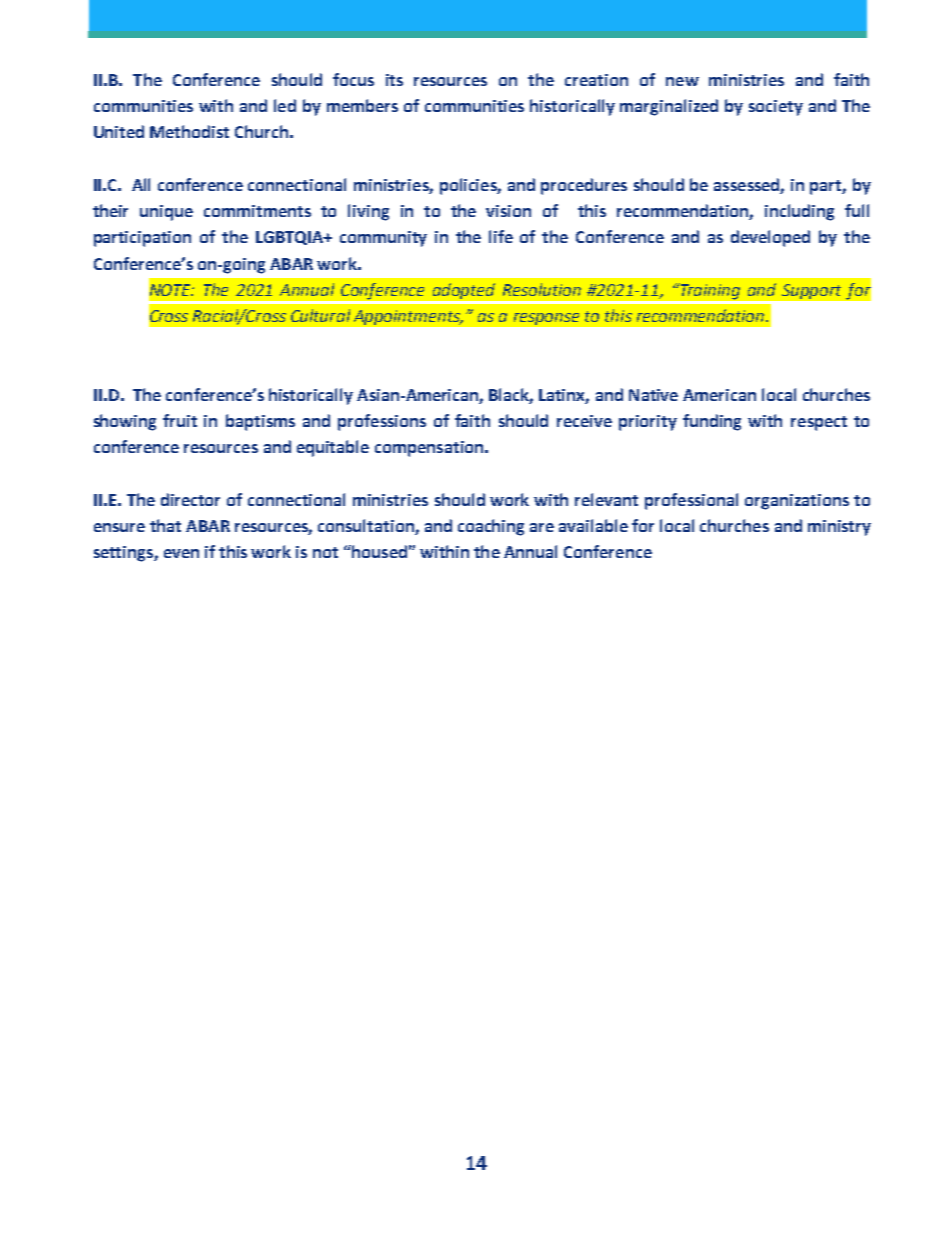 Image resolution: width=952 pixels, height=1233 pixels. I want to click on even, so click(181, 553).
